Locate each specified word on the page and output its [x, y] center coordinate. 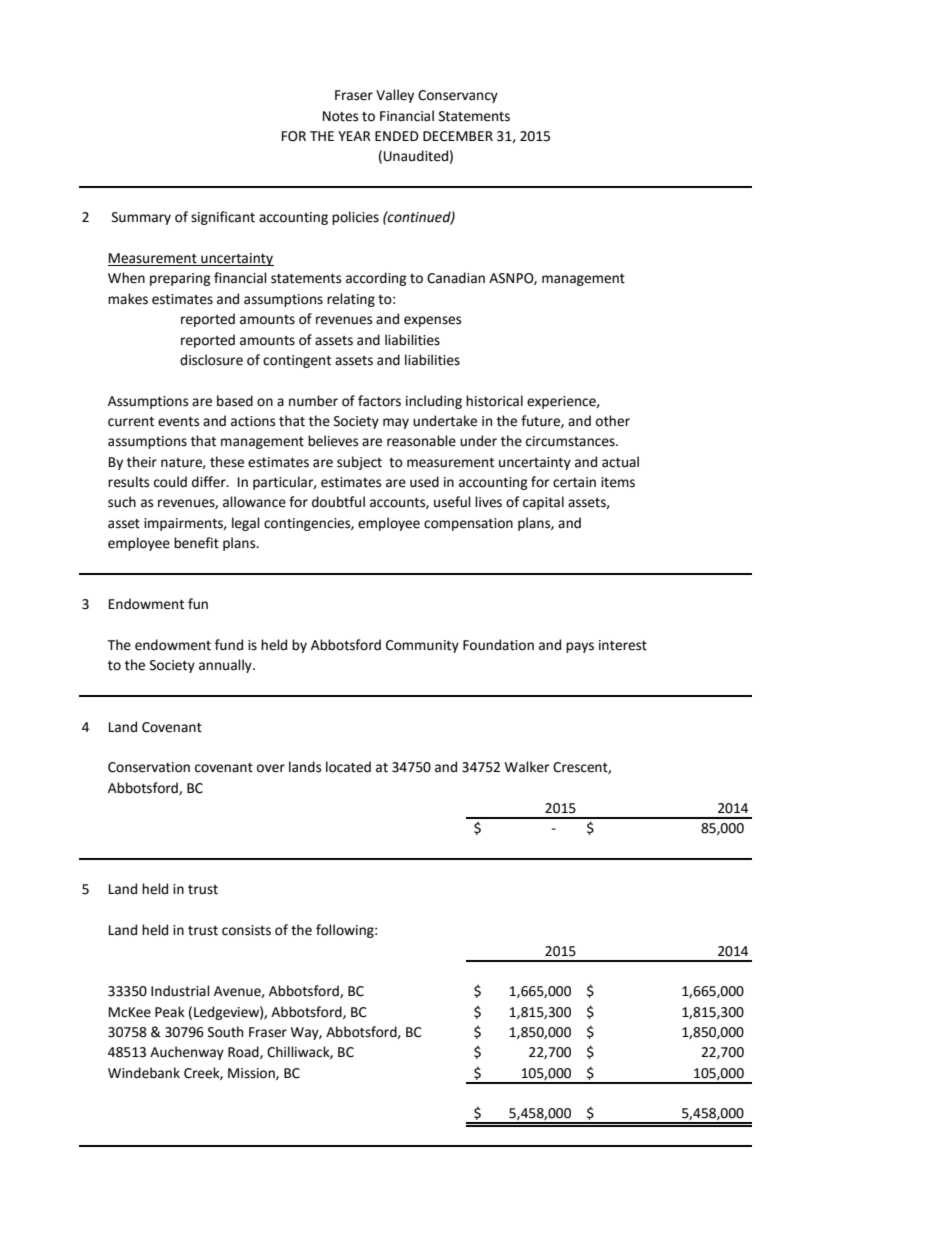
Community [422, 646]
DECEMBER [458, 136]
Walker [527, 767]
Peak [170, 1012]
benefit [196, 543]
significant [223, 218]
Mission [252, 1074]
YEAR [354, 136]
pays [580, 647]
